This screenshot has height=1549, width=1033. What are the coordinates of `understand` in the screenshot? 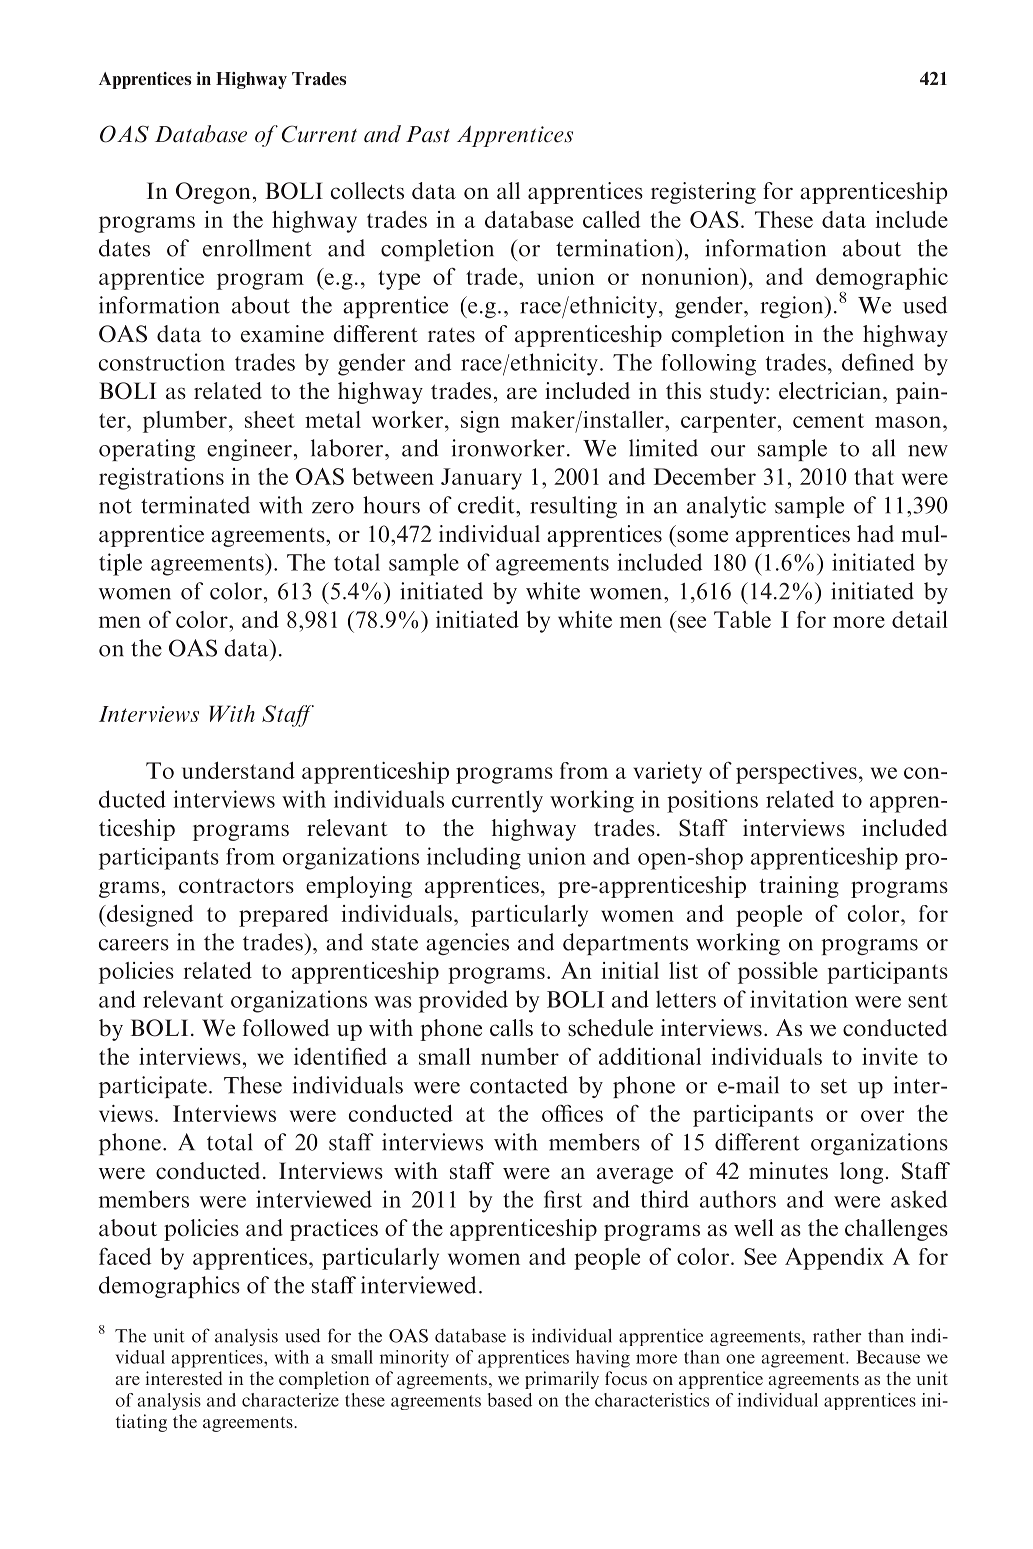 It's located at (238, 770).
